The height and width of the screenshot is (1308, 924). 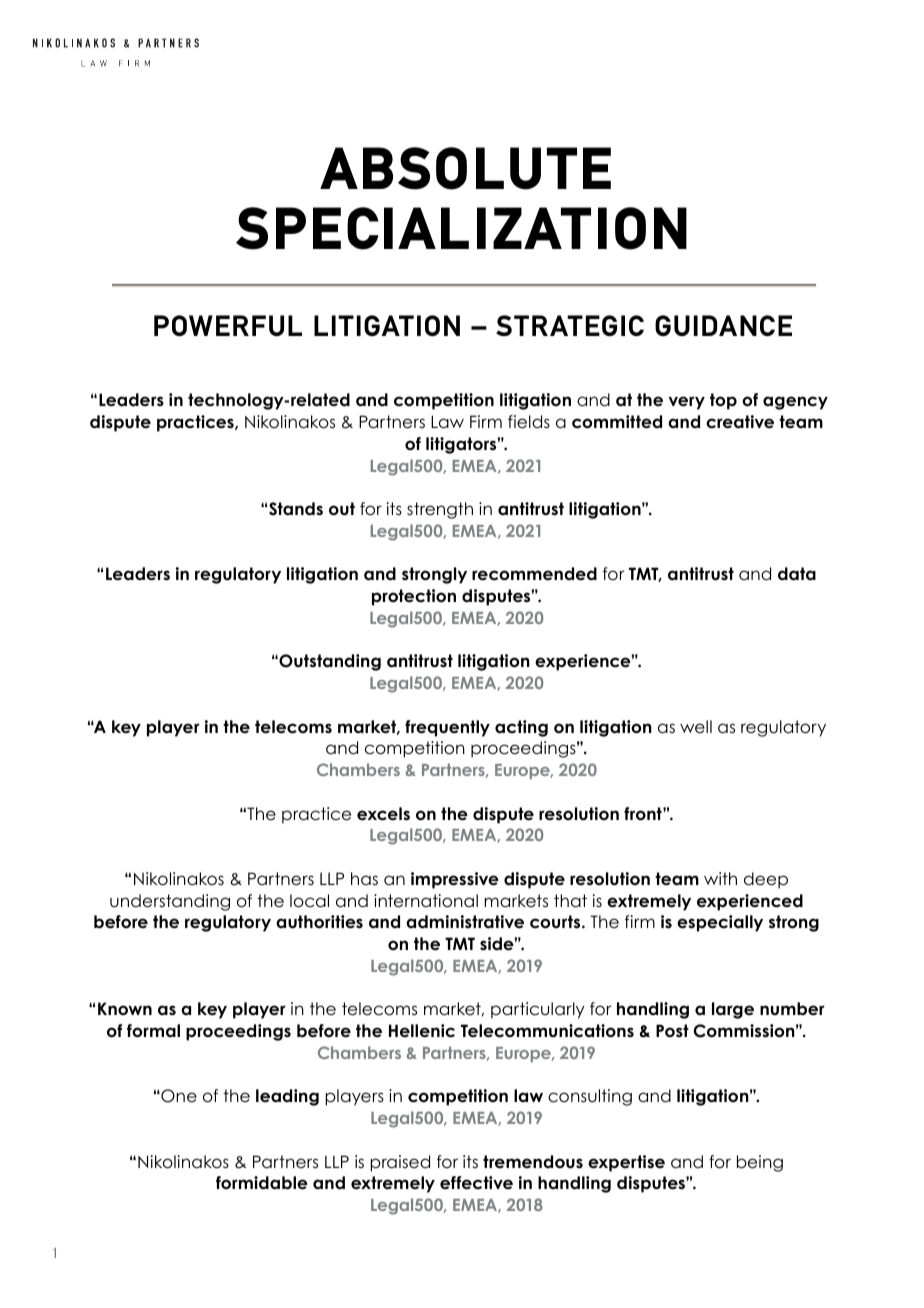 I want to click on being, so click(x=760, y=1163).
